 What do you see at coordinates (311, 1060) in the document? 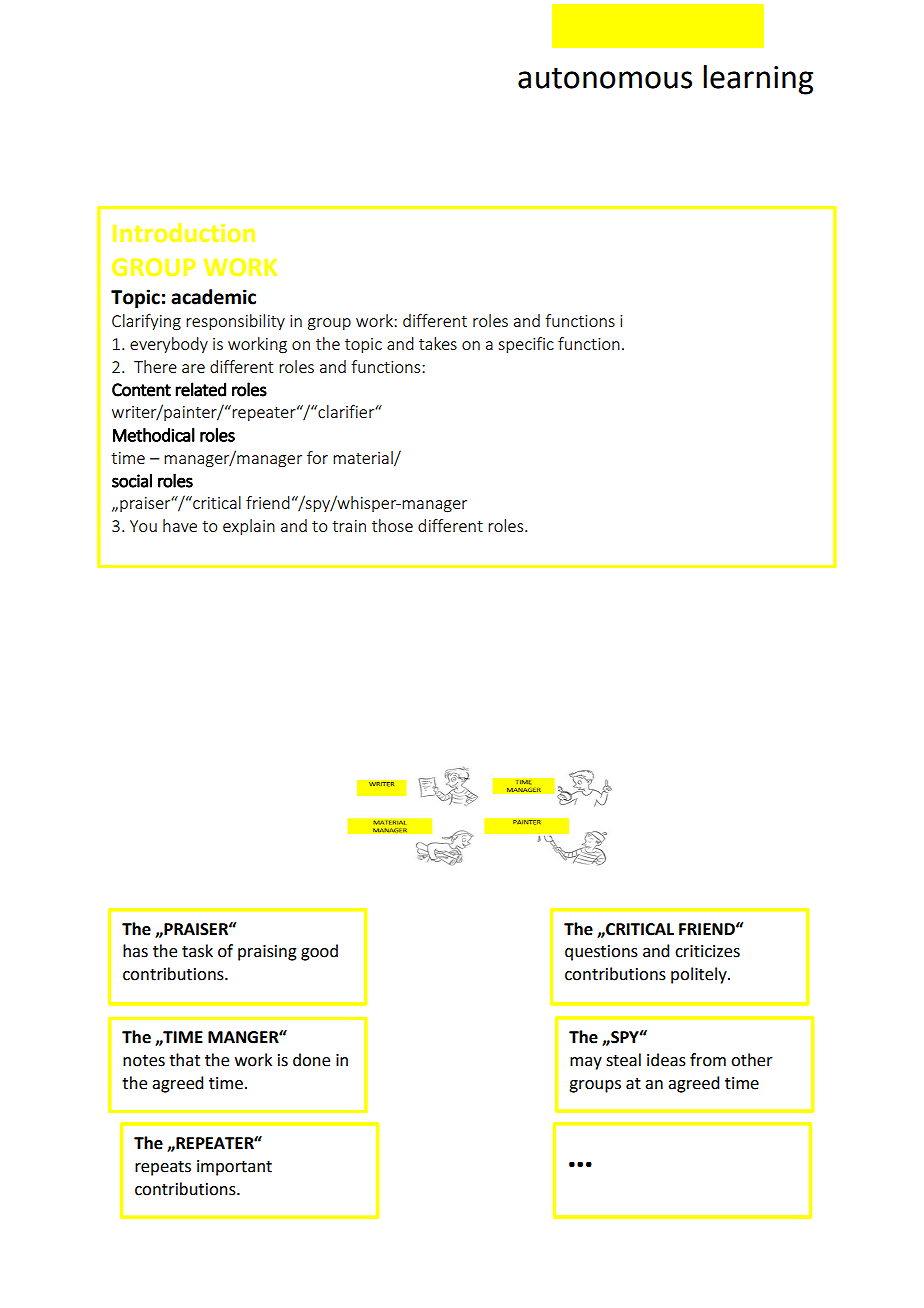
I see `done` at bounding box center [311, 1060].
